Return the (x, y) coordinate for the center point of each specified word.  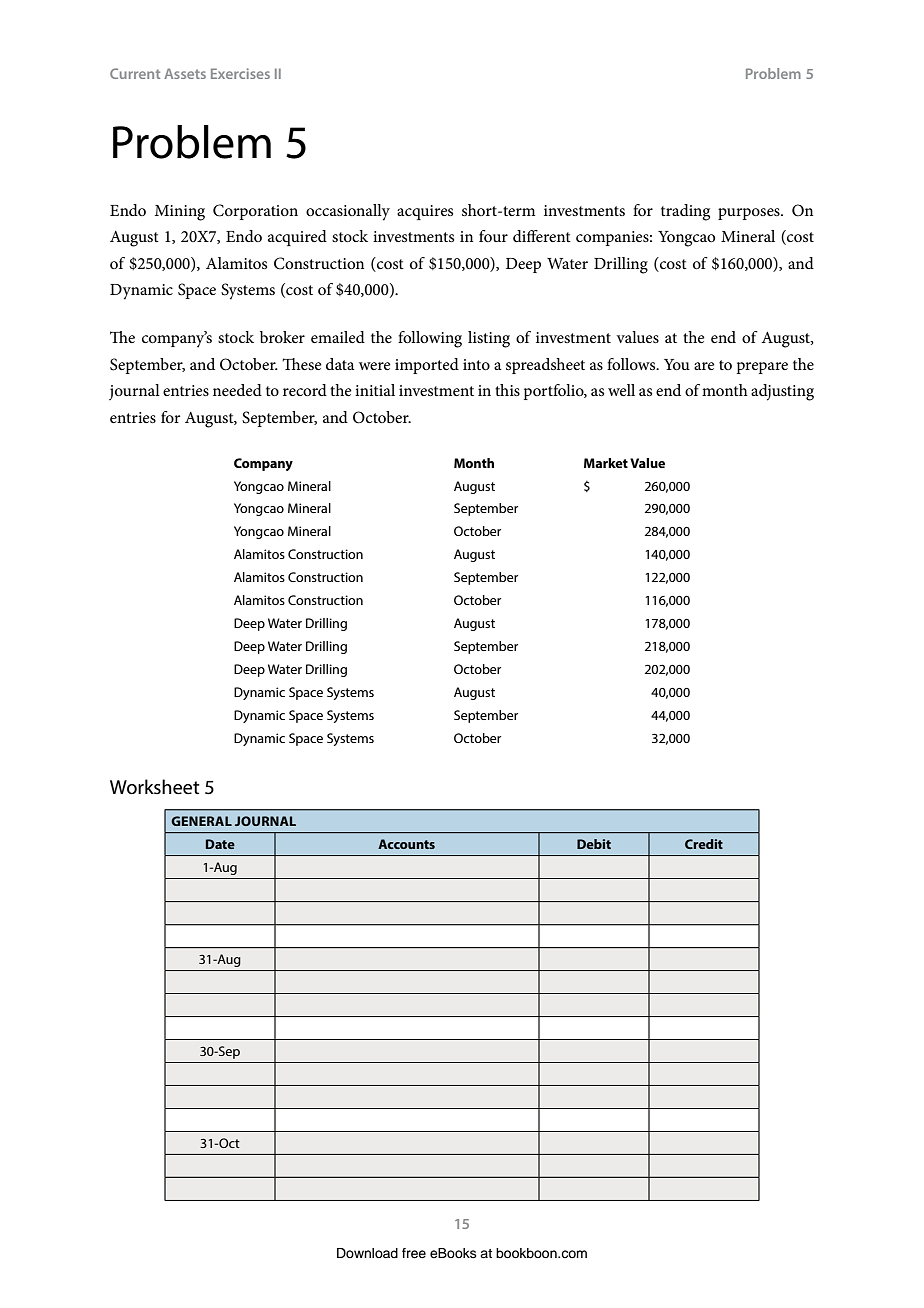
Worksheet (155, 787)
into (476, 364)
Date (220, 844)
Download (367, 1253)
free (414, 1253)
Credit (704, 844)
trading (685, 212)
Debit (594, 844)
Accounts (406, 844)
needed (237, 390)
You (677, 364)
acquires (425, 212)
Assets (185, 73)
